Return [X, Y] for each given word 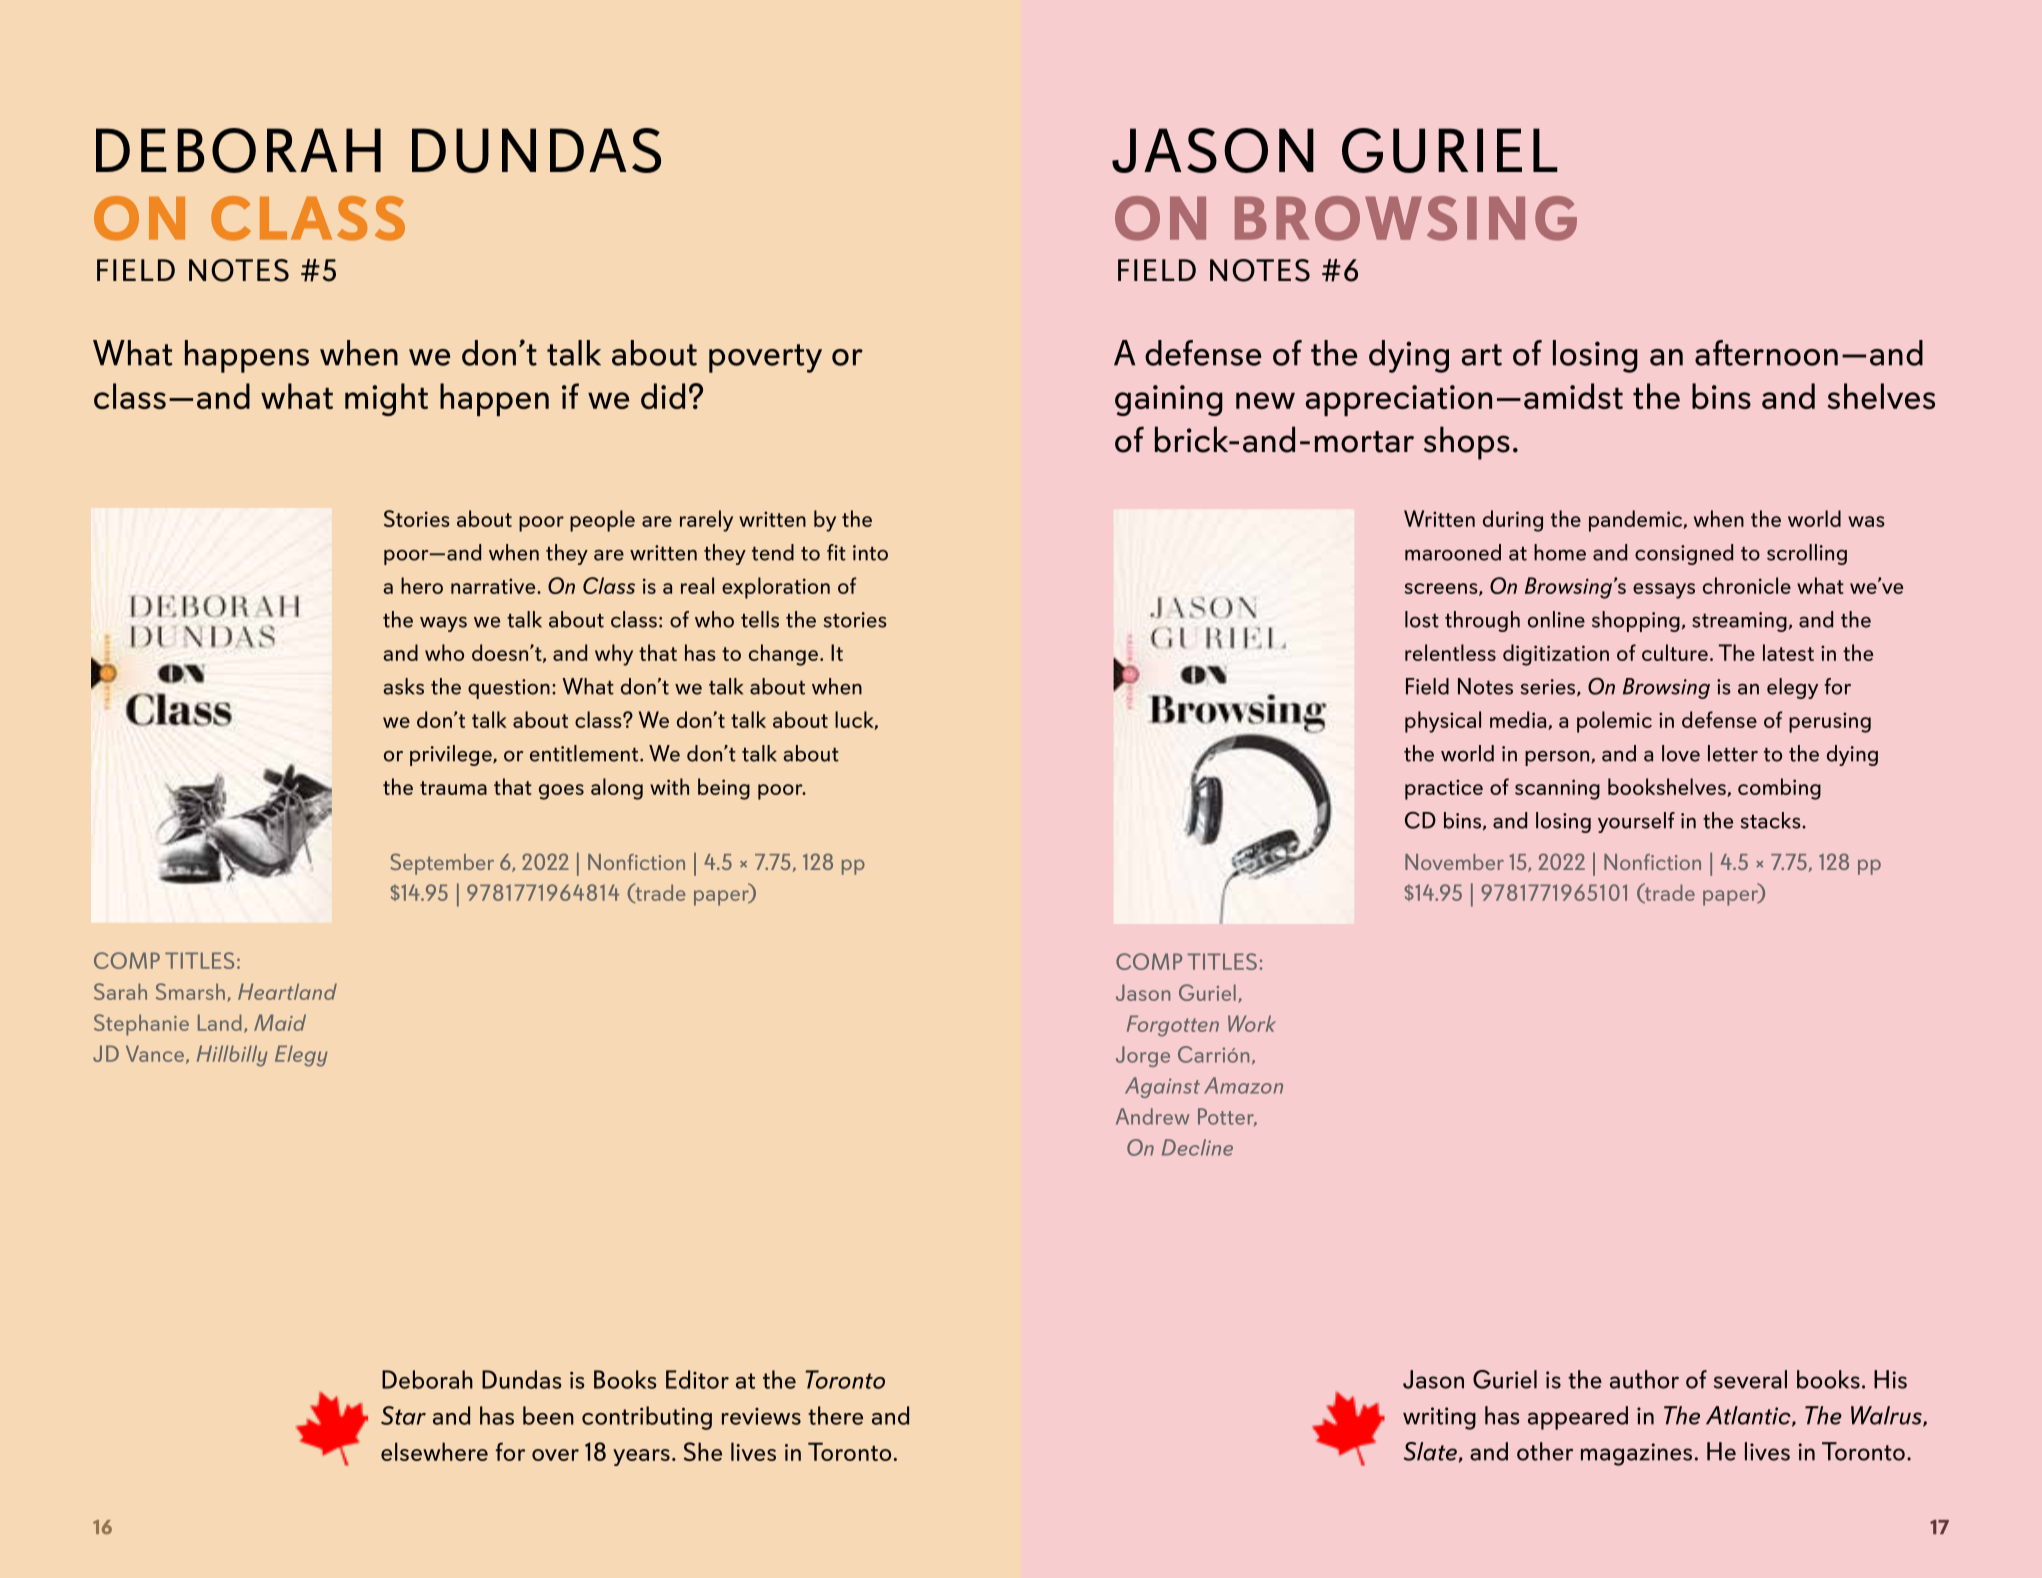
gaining [1169, 400]
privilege [452, 755]
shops [1467, 443]
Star [403, 1415]
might [386, 399]
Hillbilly [232, 1056]
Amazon [1243, 1085]
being [724, 789]
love [1681, 753]
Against [1162, 1087]
